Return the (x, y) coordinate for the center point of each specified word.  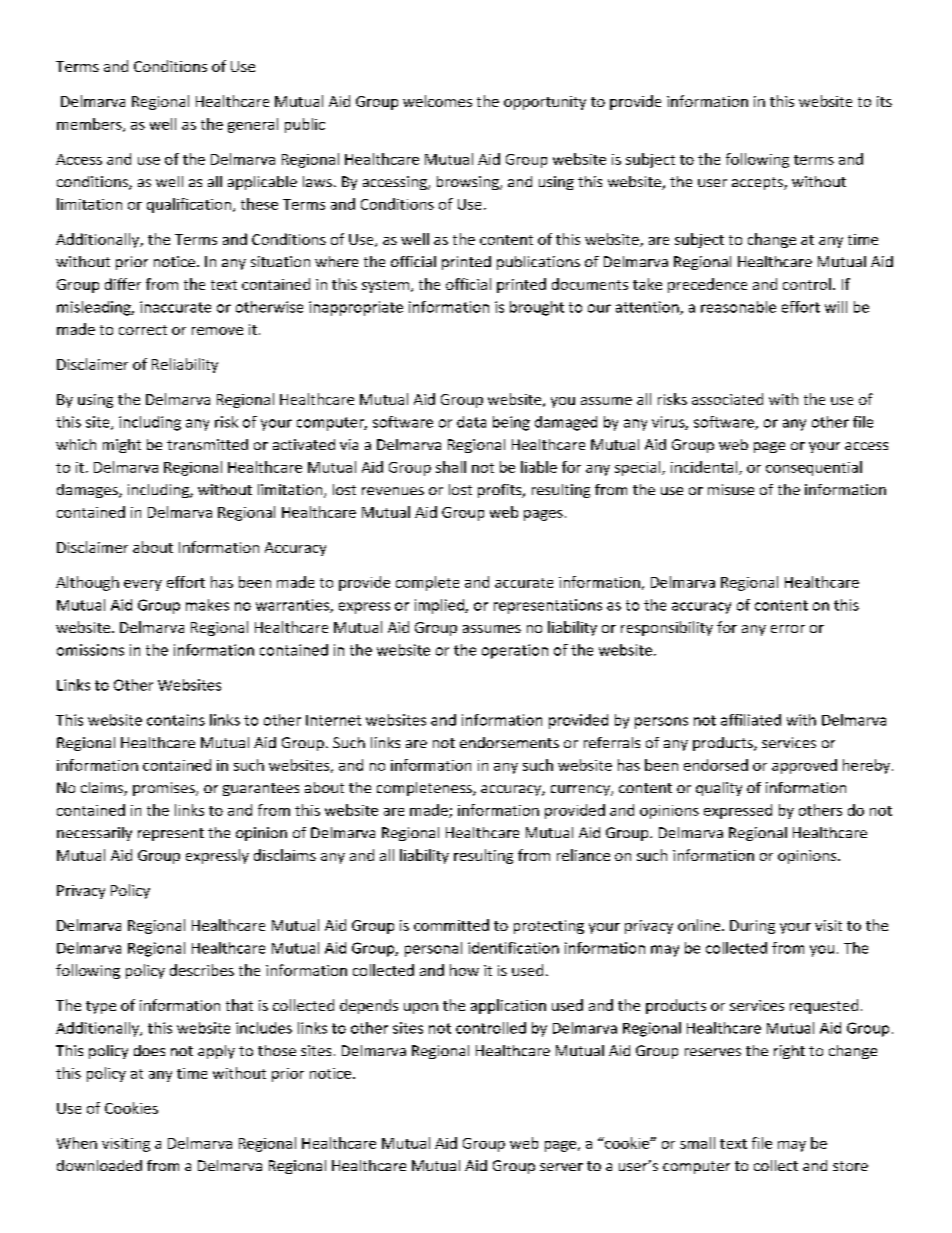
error (788, 629)
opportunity (545, 103)
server (561, 1167)
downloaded (99, 1165)
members (90, 125)
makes (207, 605)
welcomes (437, 101)
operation (515, 651)
